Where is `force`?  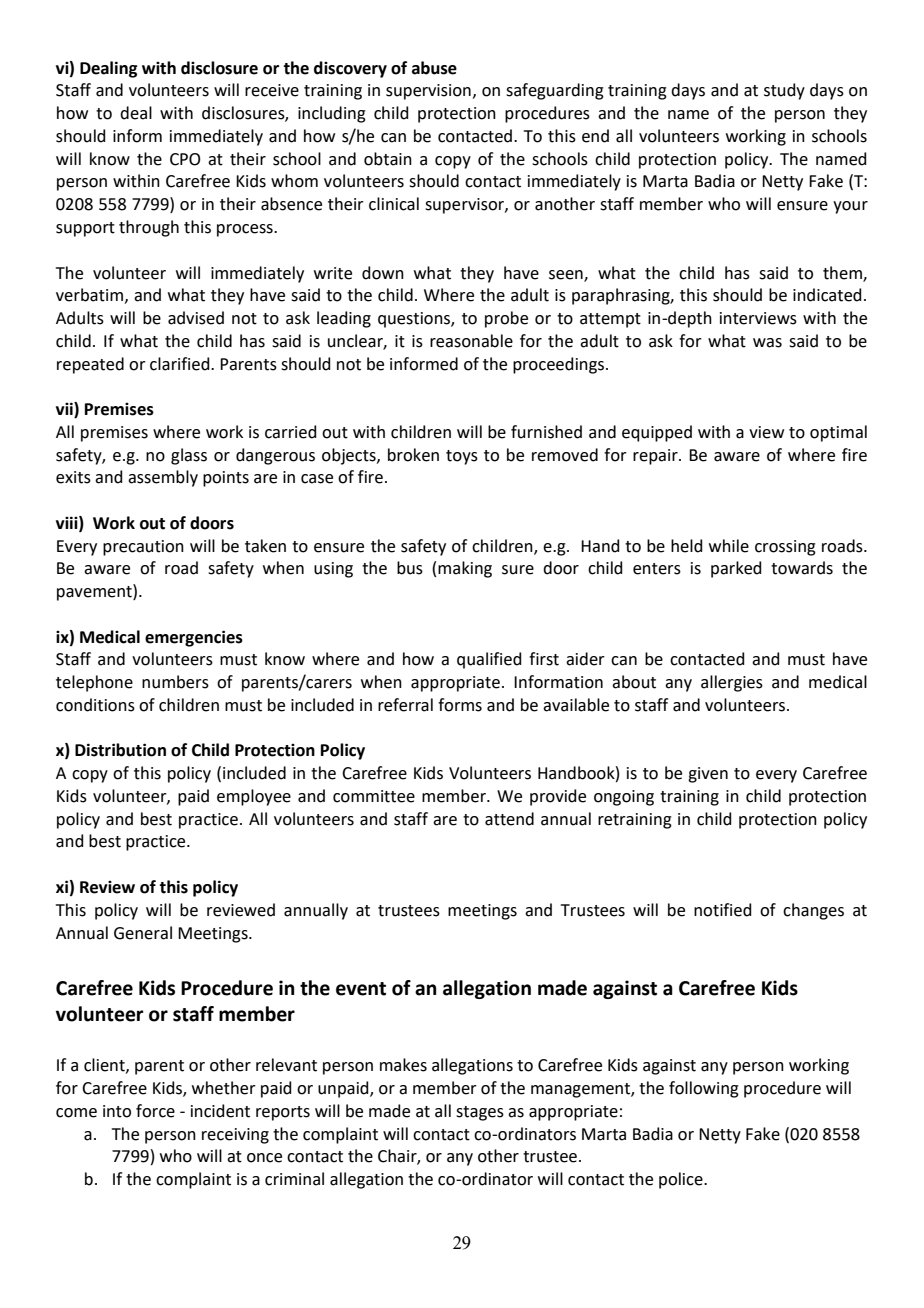 force is located at coordinates (155, 1111).
